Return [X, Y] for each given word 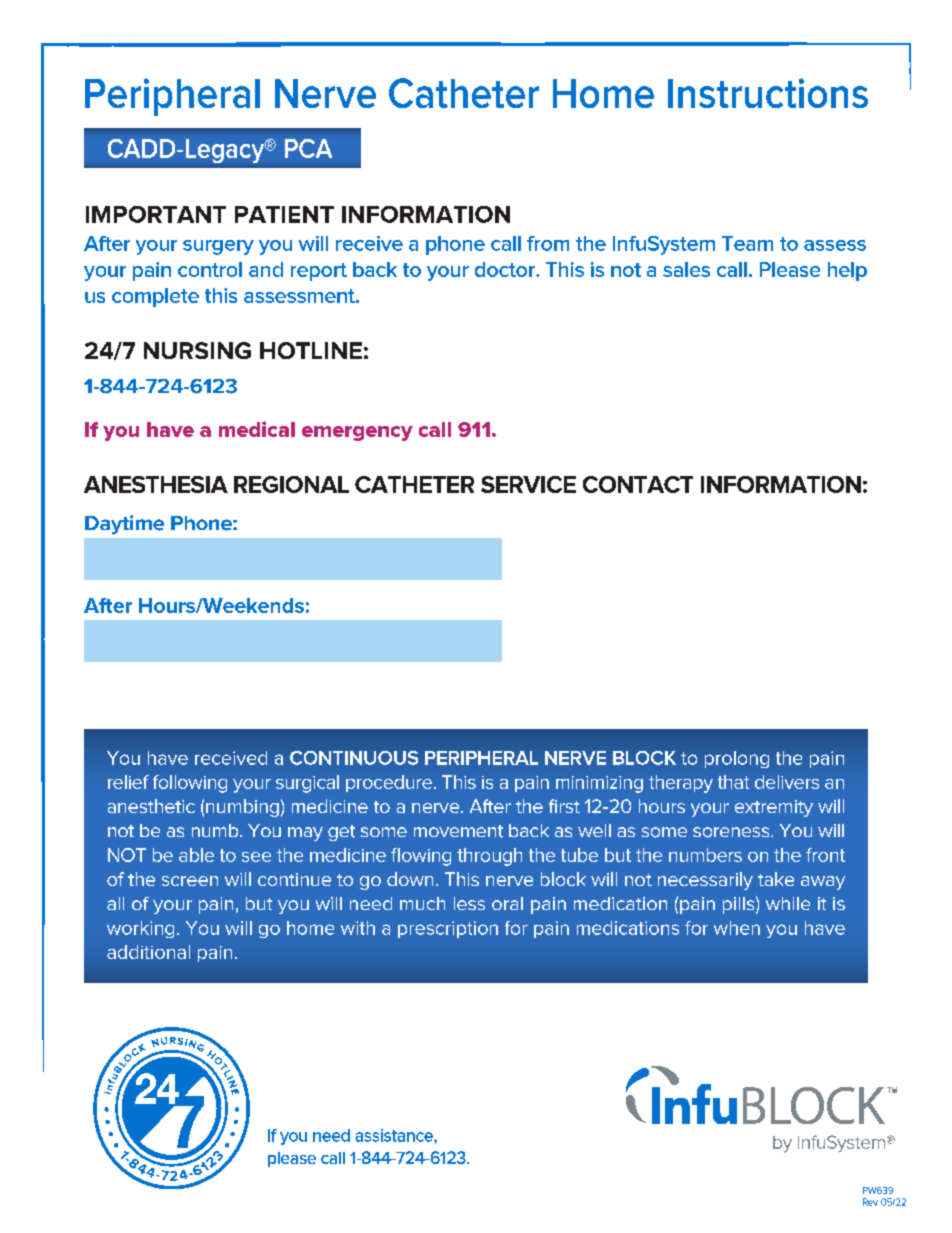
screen [190, 881]
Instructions [768, 93]
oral [507, 903]
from [548, 243]
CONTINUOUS [354, 758]
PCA [308, 148]
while [788, 903]
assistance [395, 1135]
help [847, 271]
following [190, 784]
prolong [737, 759]
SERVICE [528, 484]
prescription [448, 929]
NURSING [197, 350]
